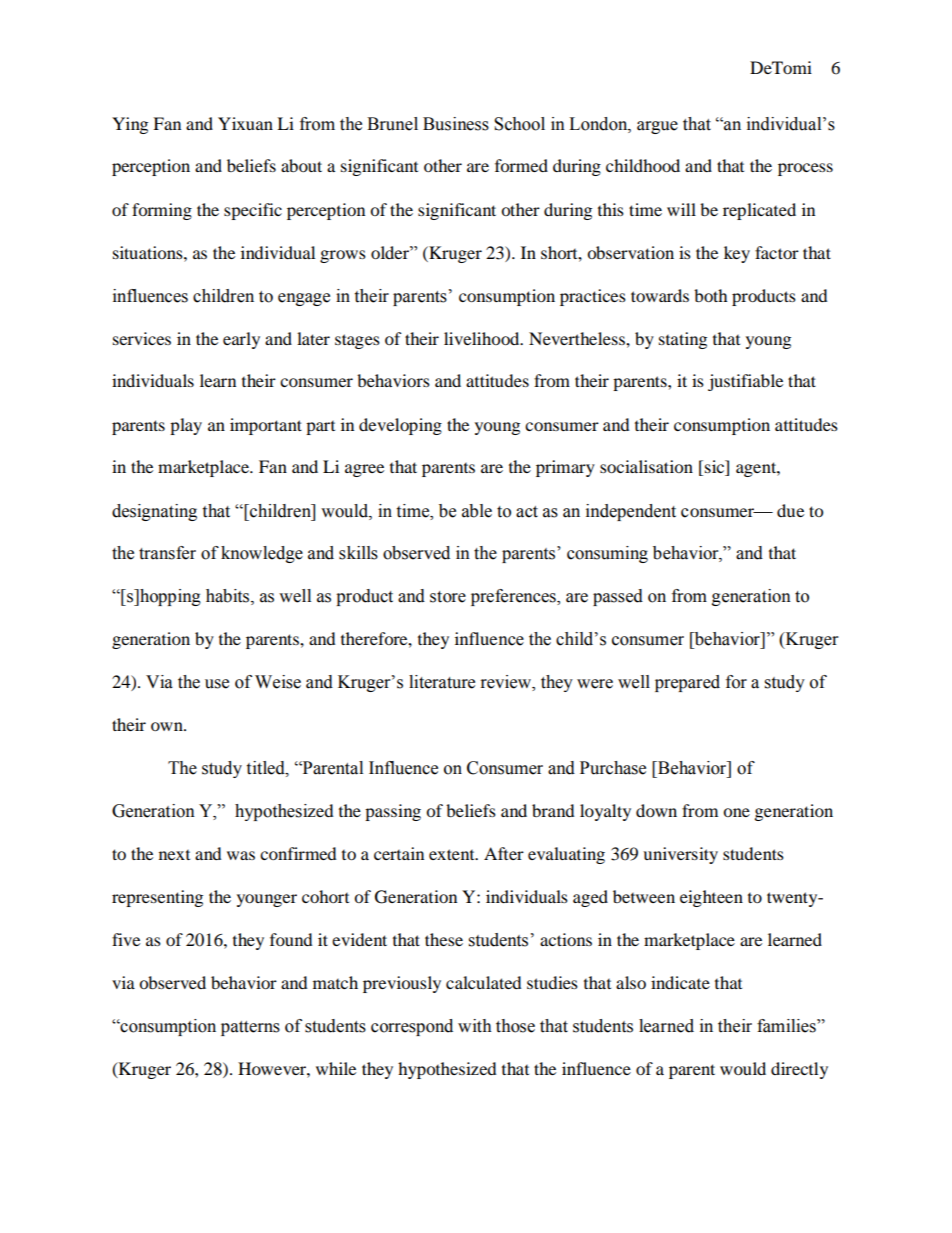 This screenshot has height=1233, width=952. What do you see at coordinates (787, 1026) in the screenshot?
I see `families` at bounding box center [787, 1026].
